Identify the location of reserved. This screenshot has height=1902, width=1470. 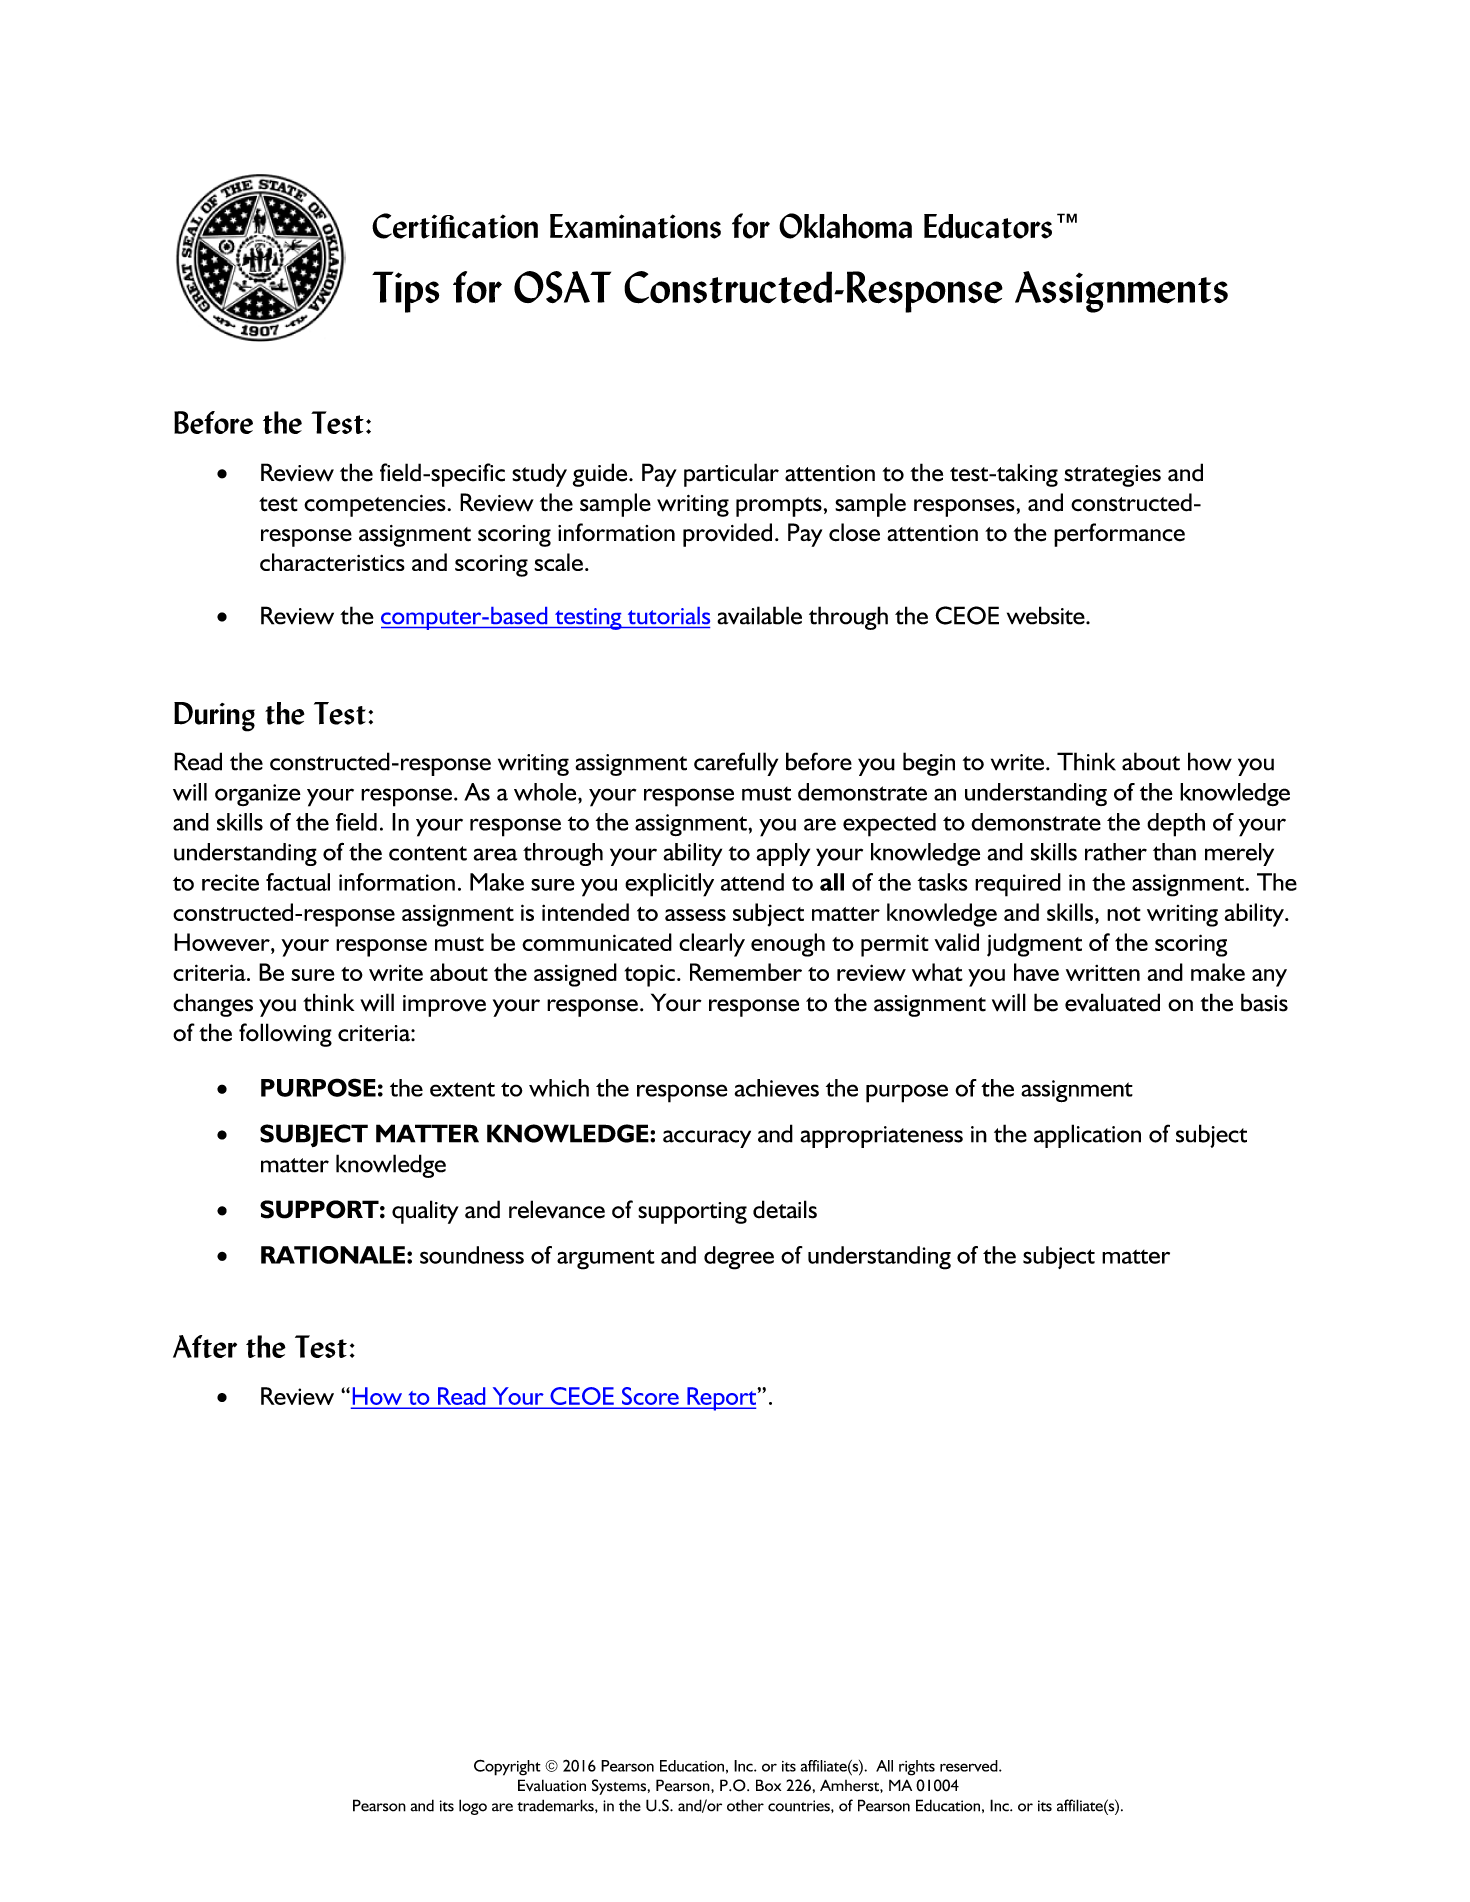
(970, 1766).
